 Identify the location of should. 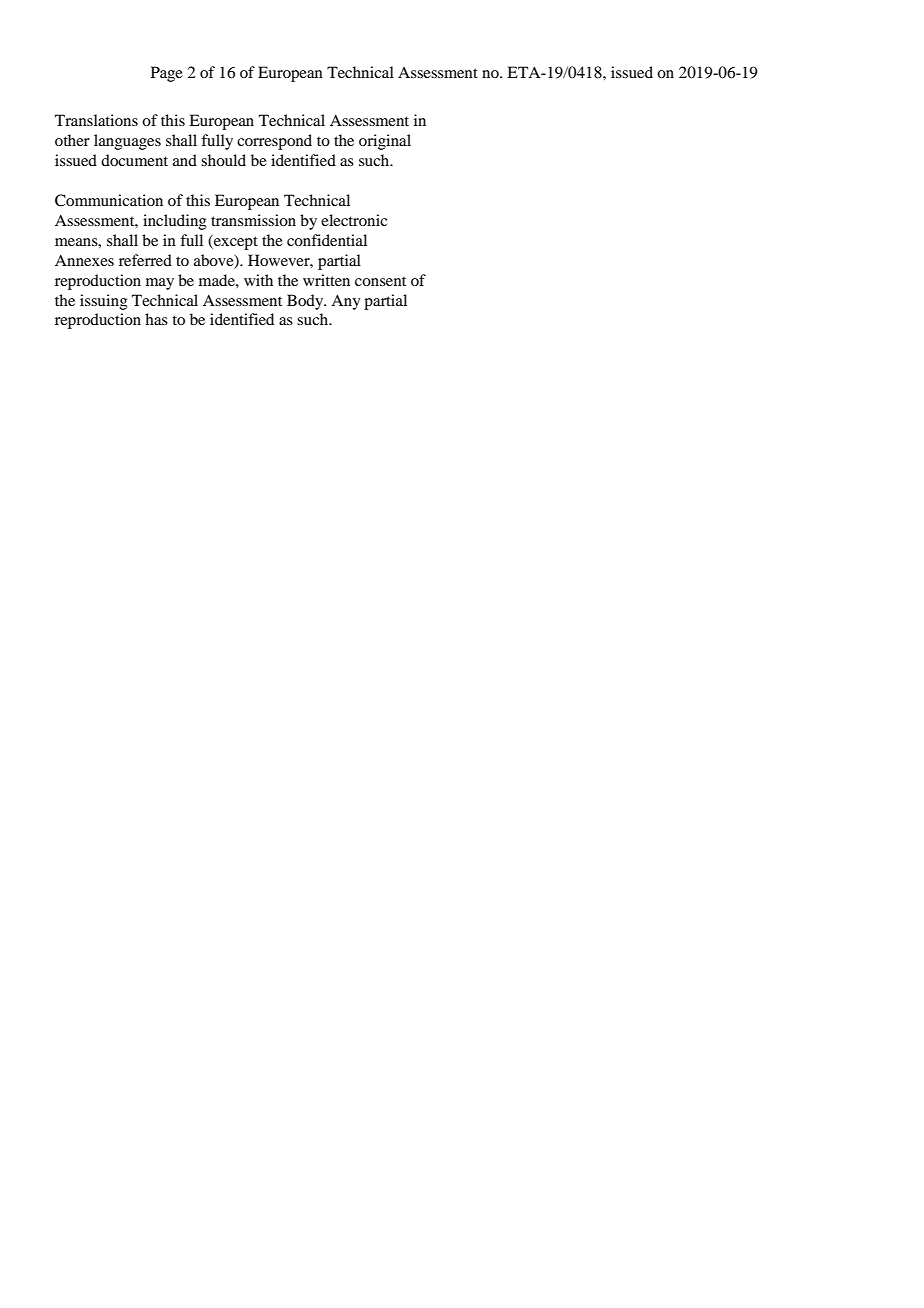
(223, 160).
